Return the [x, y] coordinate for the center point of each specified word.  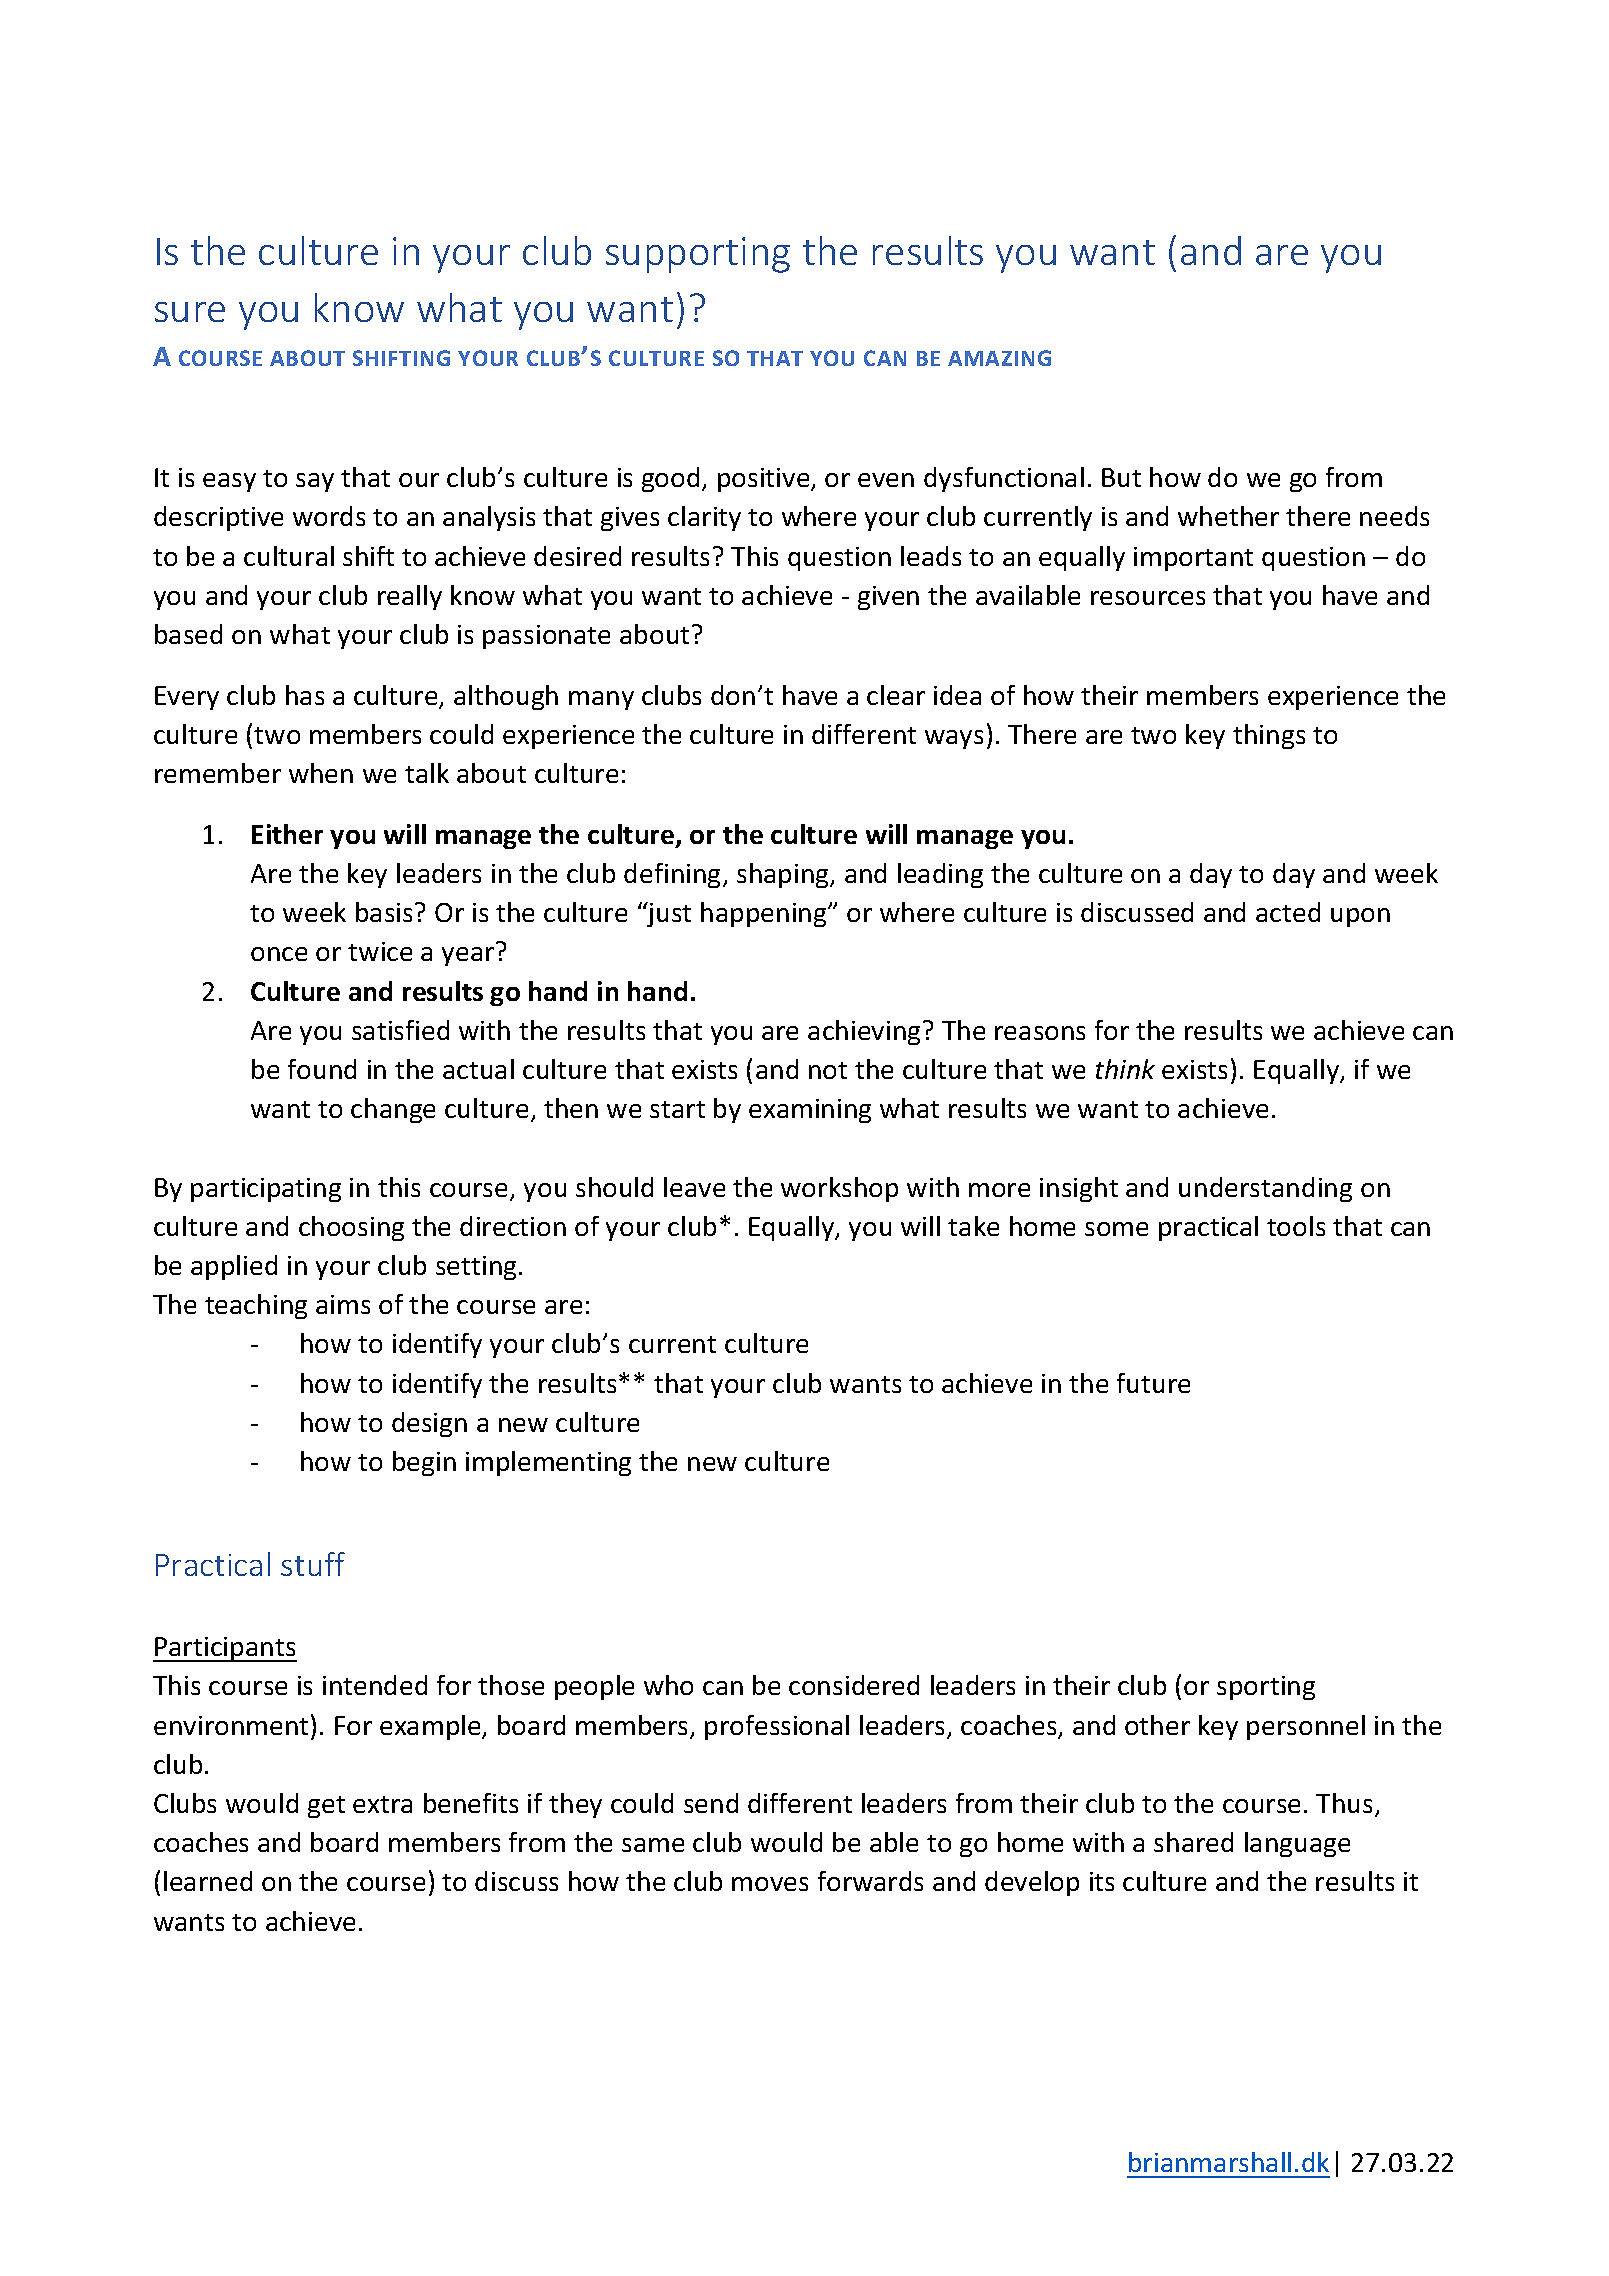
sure [190, 312]
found [322, 1069]
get [326, 1807]
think [1125, 1069]
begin [424, 1463]
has [305, 695]
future [1153, 1383]
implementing [548, 1463]
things [1269, 736]
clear [896, 695]
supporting [698, 255]
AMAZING [999, 358]
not [828, 1070]
